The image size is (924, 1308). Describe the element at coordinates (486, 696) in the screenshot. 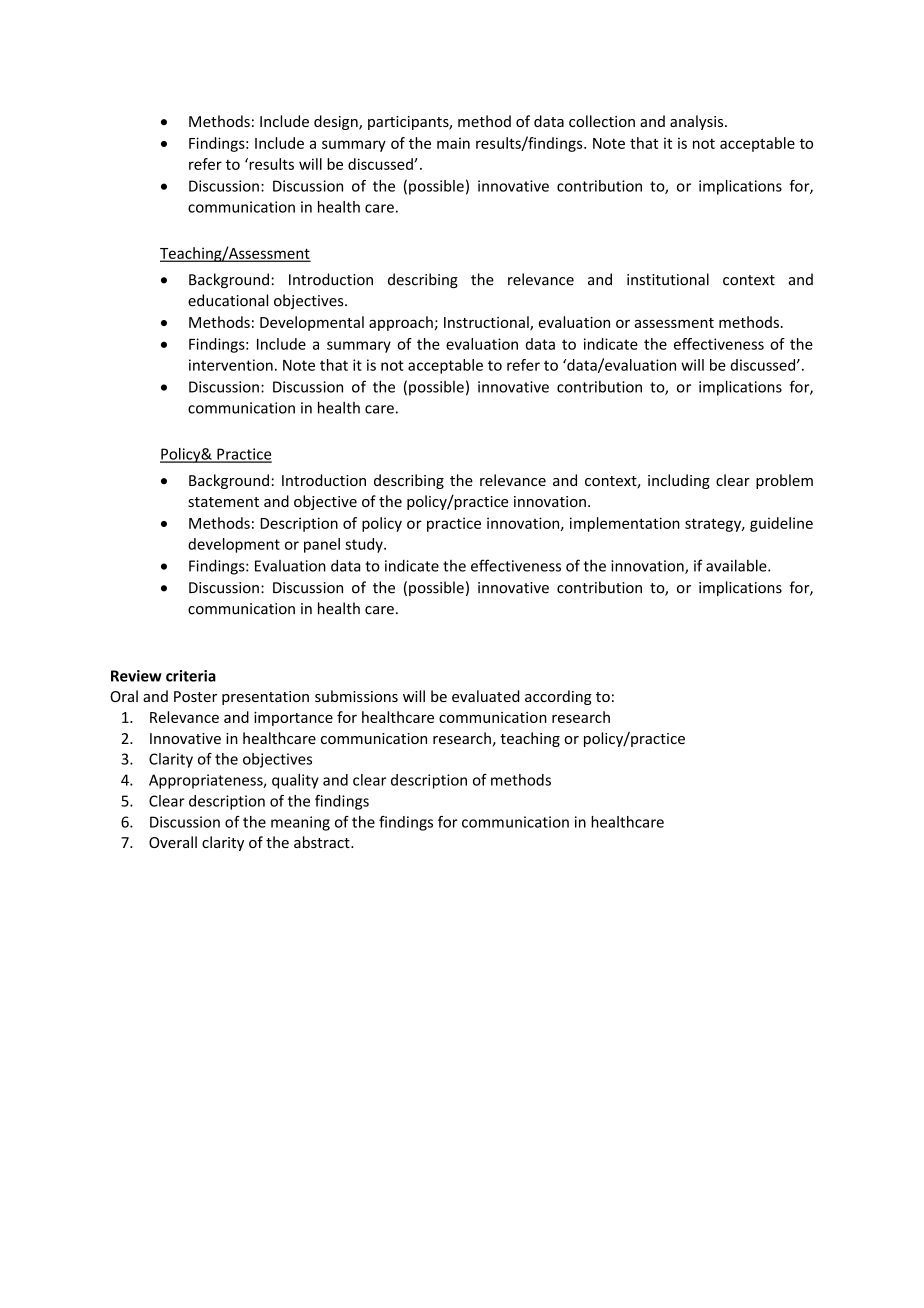

I see `evaluated` at that location.
